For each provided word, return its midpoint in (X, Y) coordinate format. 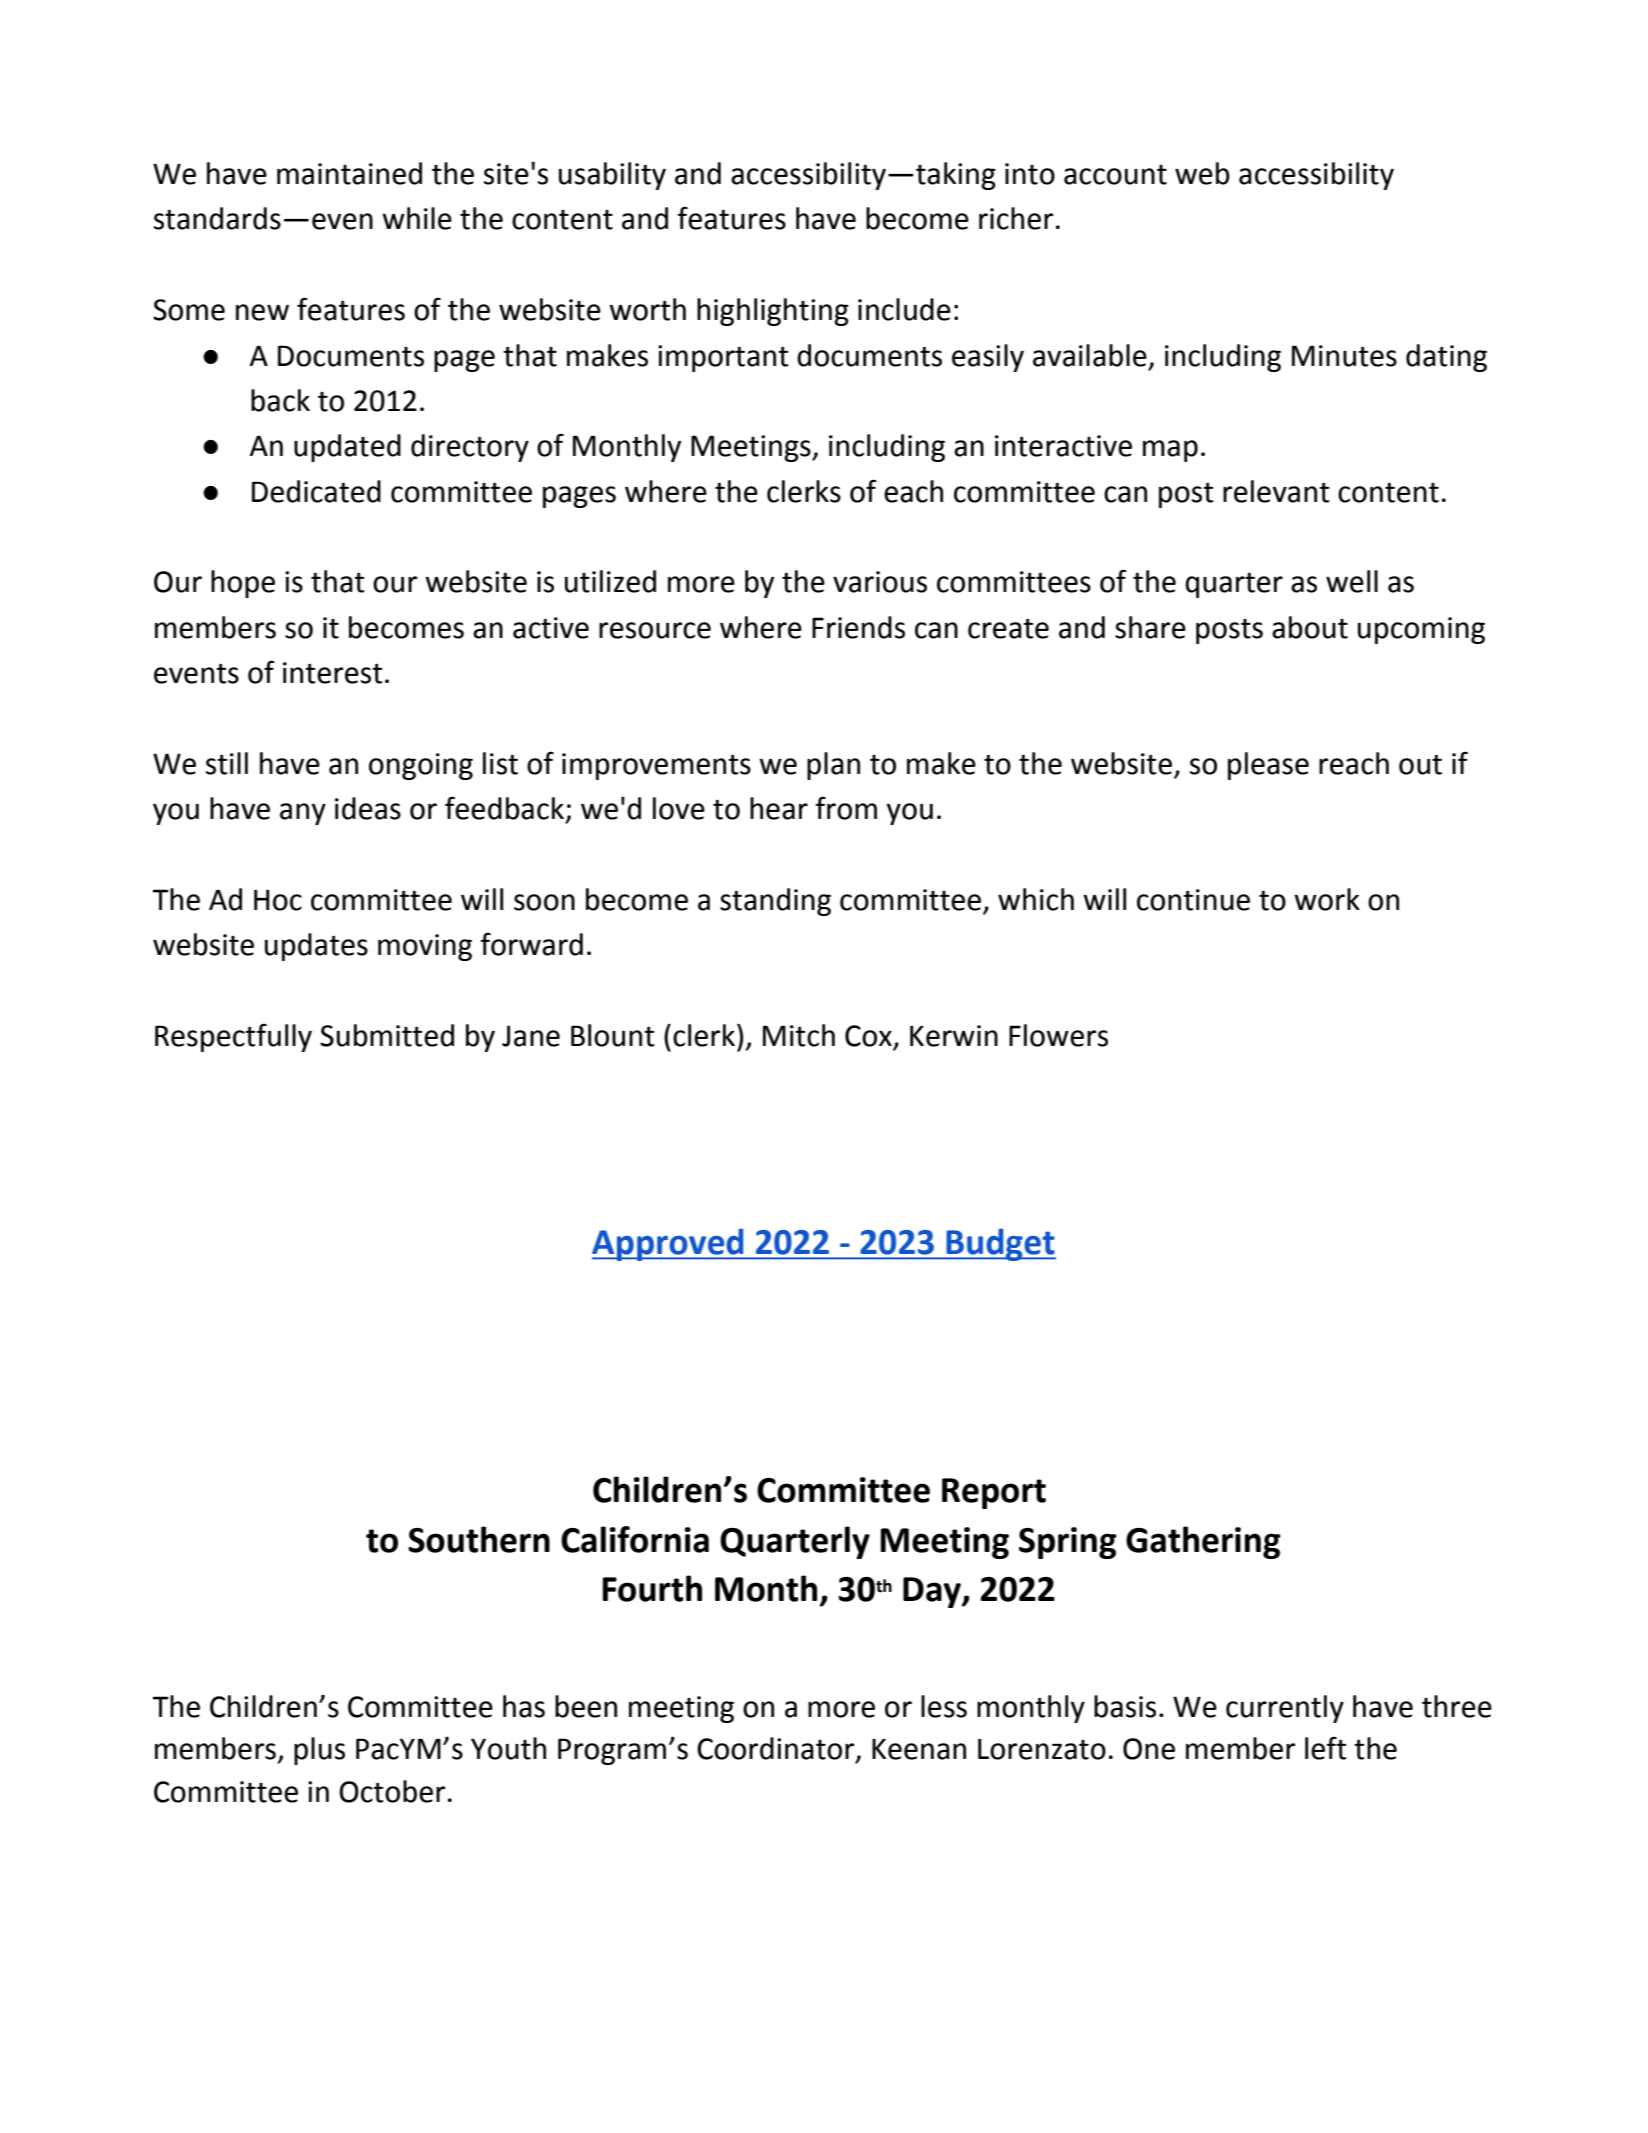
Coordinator (777, 1749)
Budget (1000, 1244)
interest (333, 673)
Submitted (387, 1035)
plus (319, 1751)
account (1115, 175)
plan (833, 766)
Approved (669, 1244)
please (1268, 766)
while (417, 218)
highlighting (773, 312)
